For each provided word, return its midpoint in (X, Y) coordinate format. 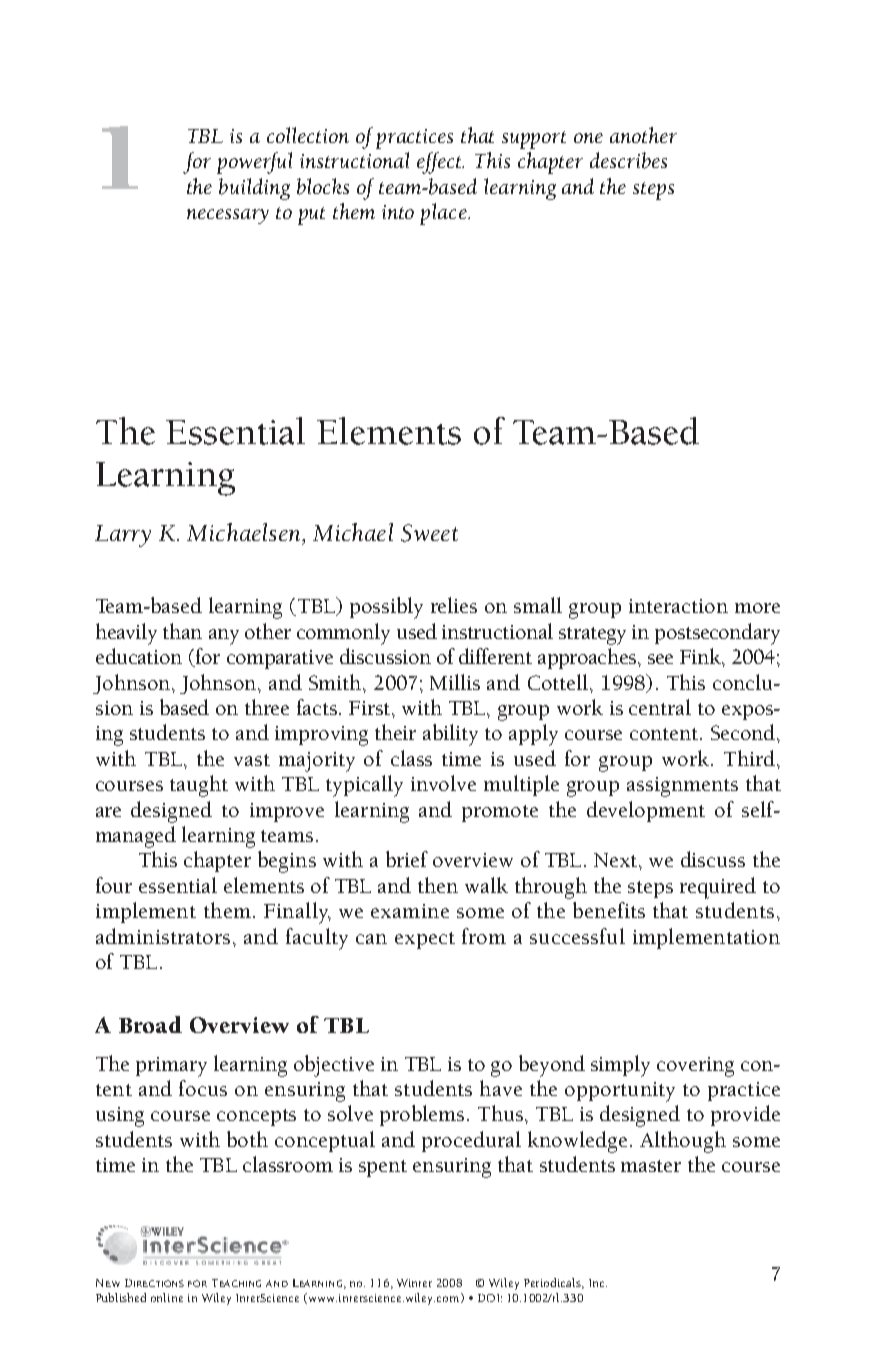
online (167, 1297)
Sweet (429, 533)
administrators (163, 936)
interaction (678, 606)
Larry (123, 536)
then (438, 885)
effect (440, 163)
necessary (228, 216)
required (718, 888)
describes (628, 160)
